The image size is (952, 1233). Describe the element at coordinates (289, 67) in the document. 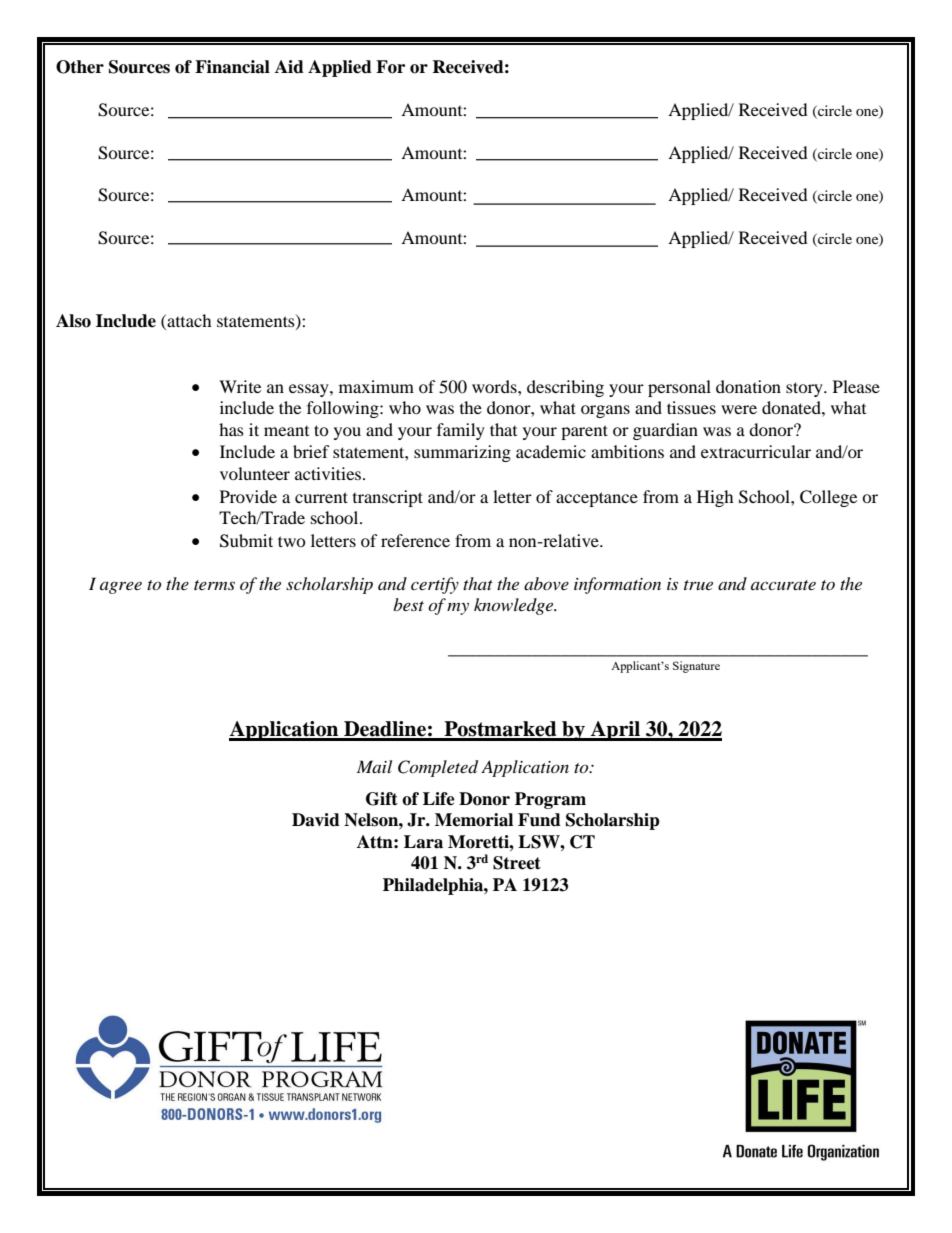

I see `Aid` at that location.
